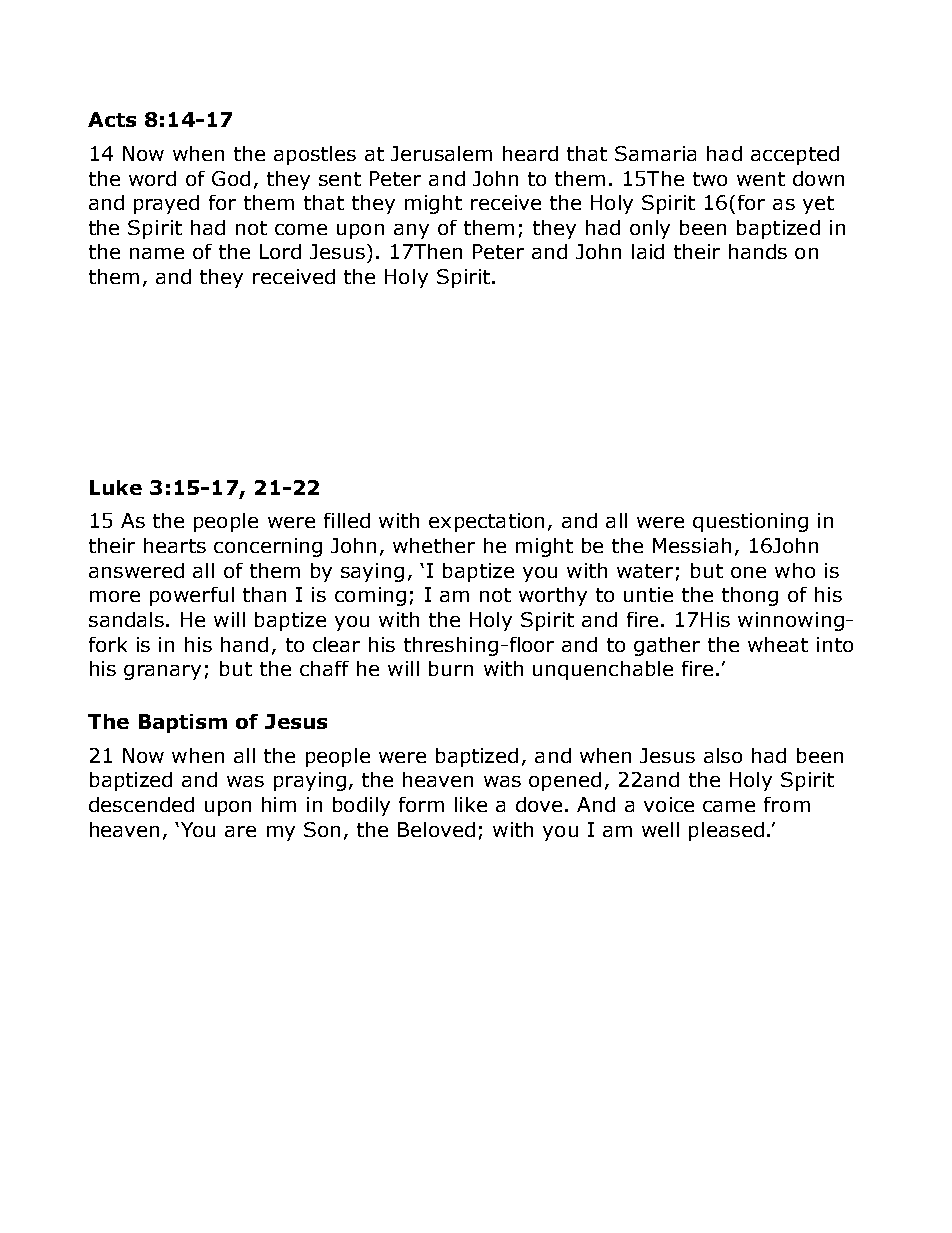  Describe the element at coordinates (795, 155) in the document. I see `accepted` at that location.
